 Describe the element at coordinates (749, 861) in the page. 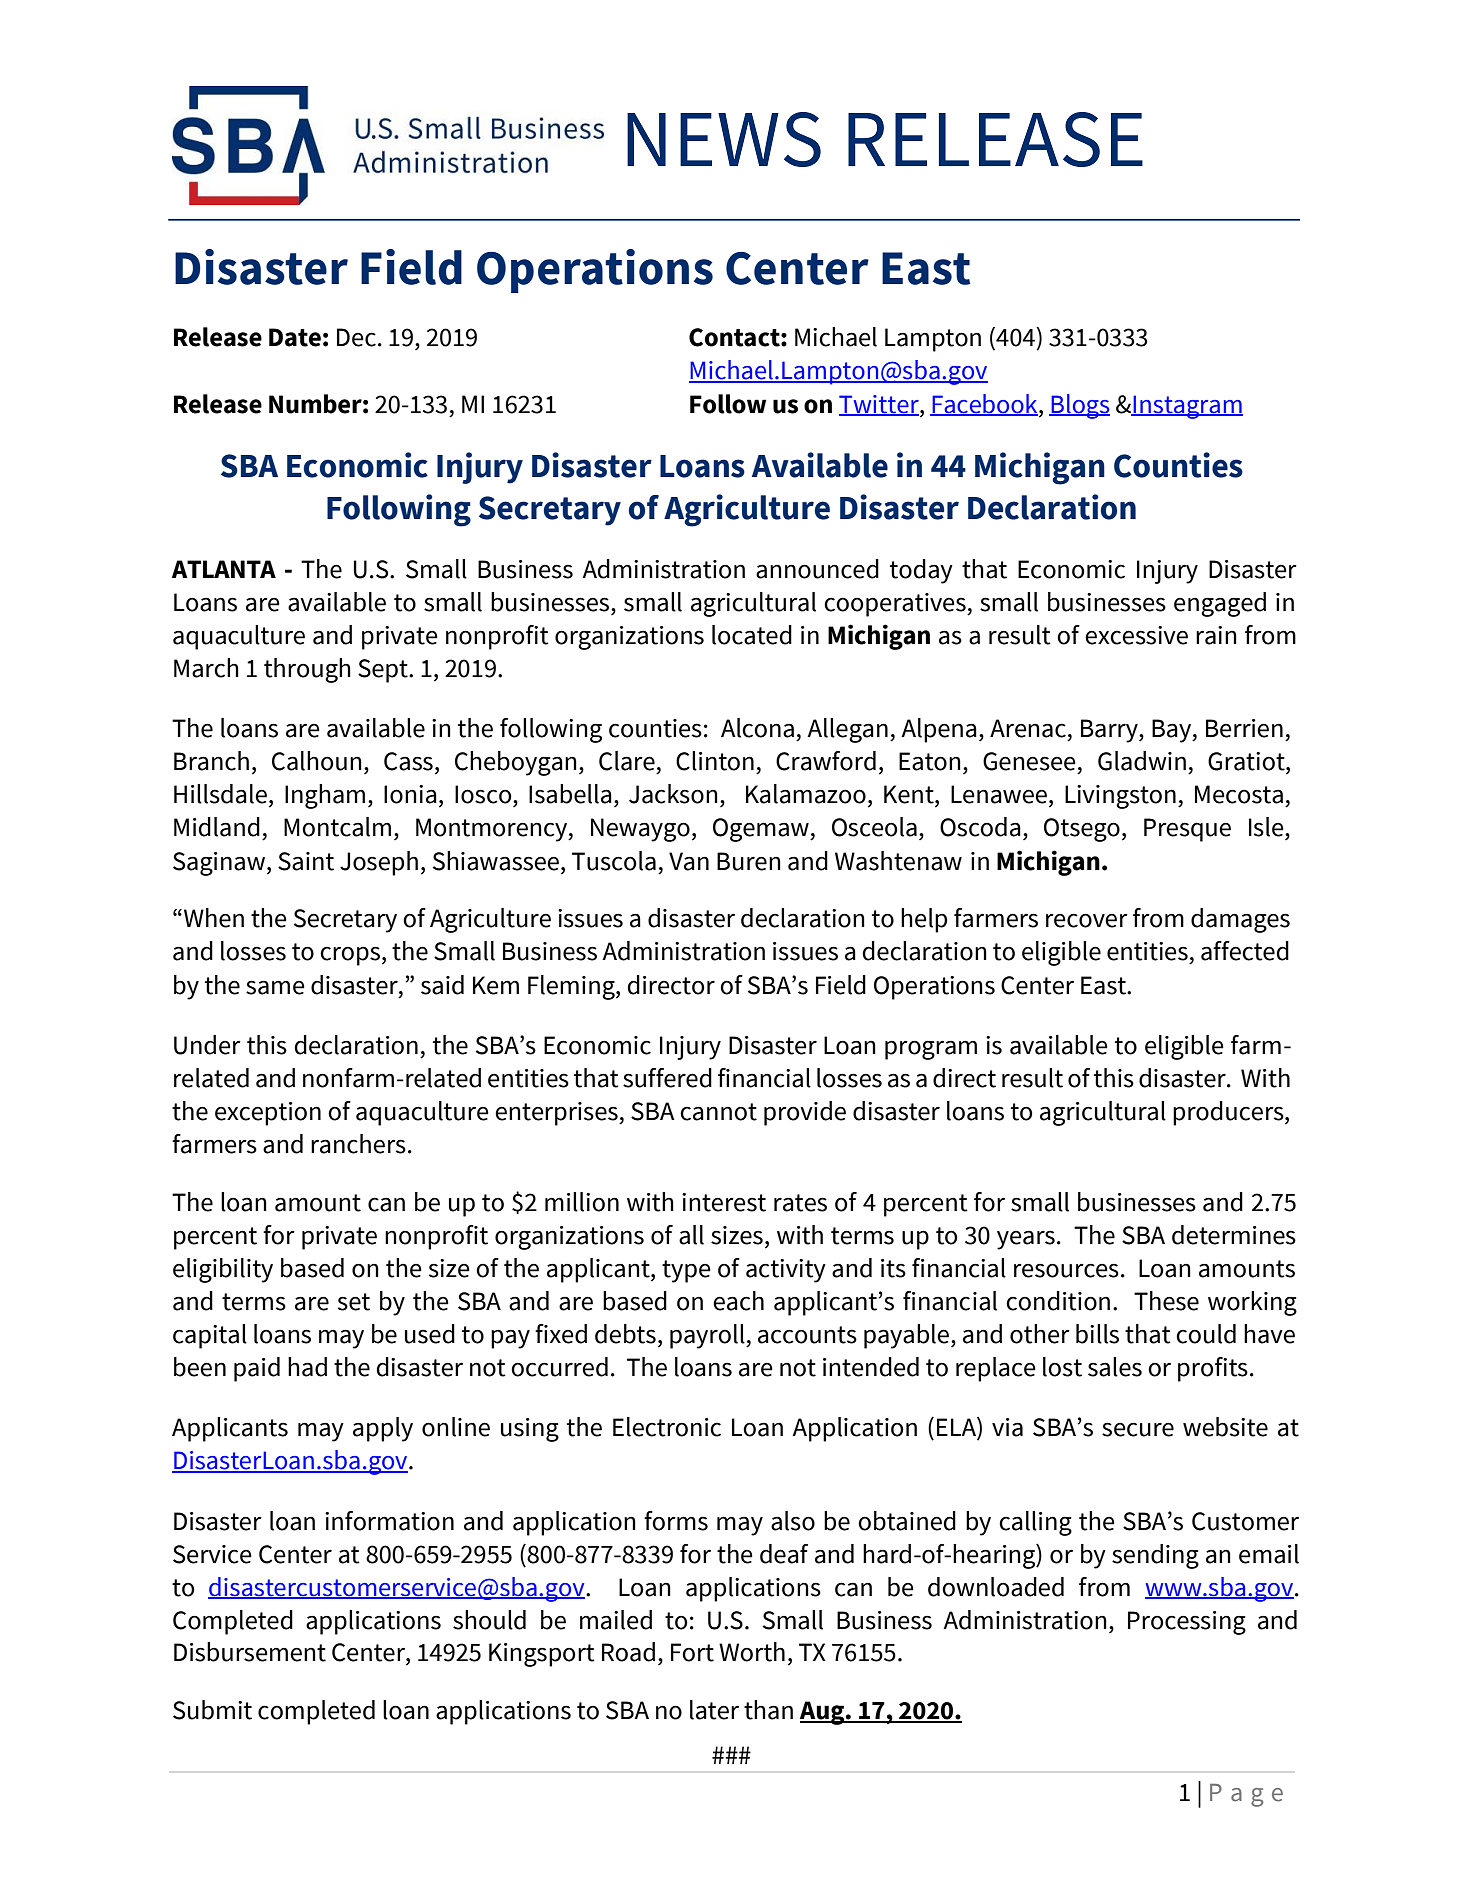

I see `Buren` at that location.
